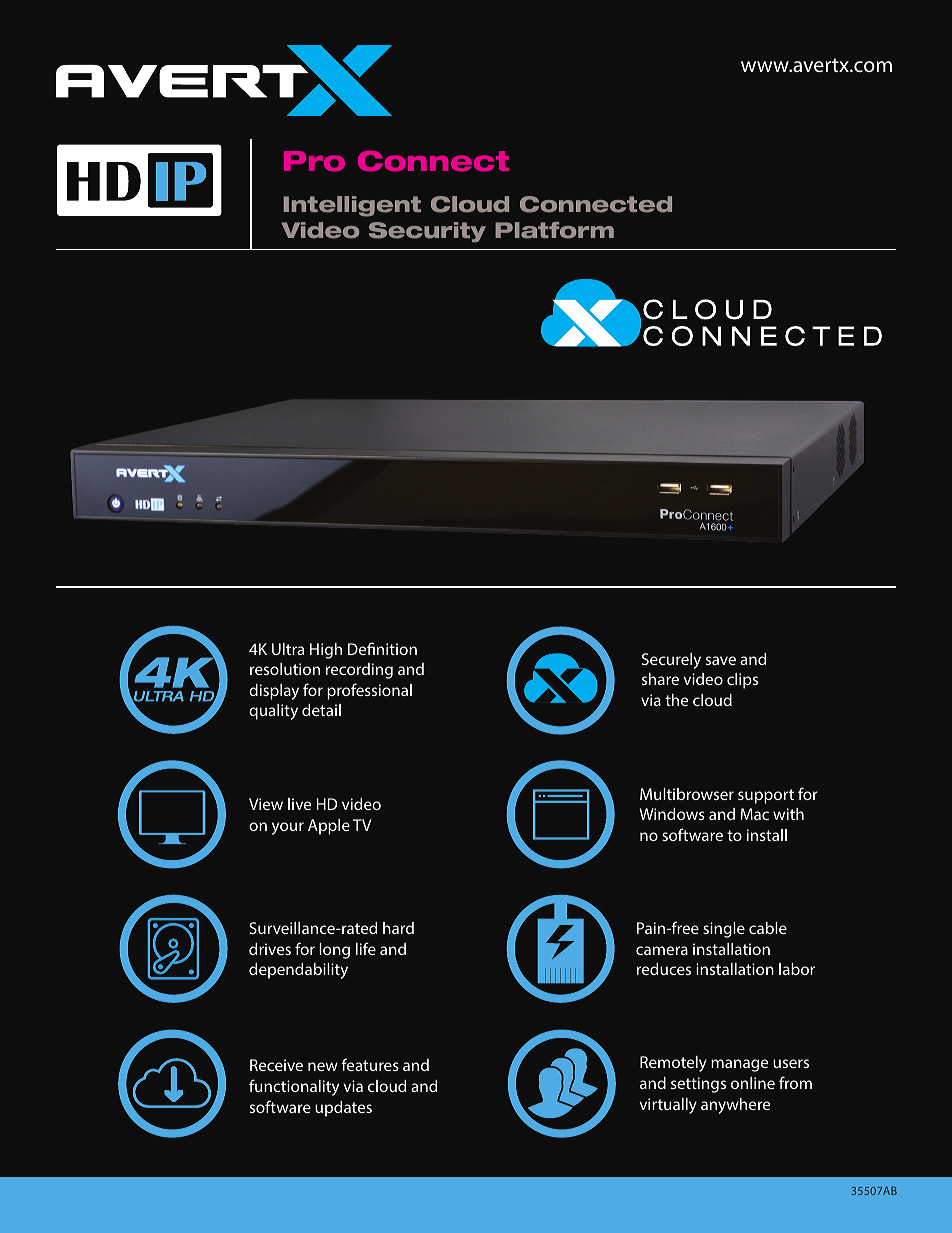 This screenshot has height=1233, width=952. What do you see at coordinates (323, 1066) in the screenshot?
I see `new` at bounding box center [323, 1066].
